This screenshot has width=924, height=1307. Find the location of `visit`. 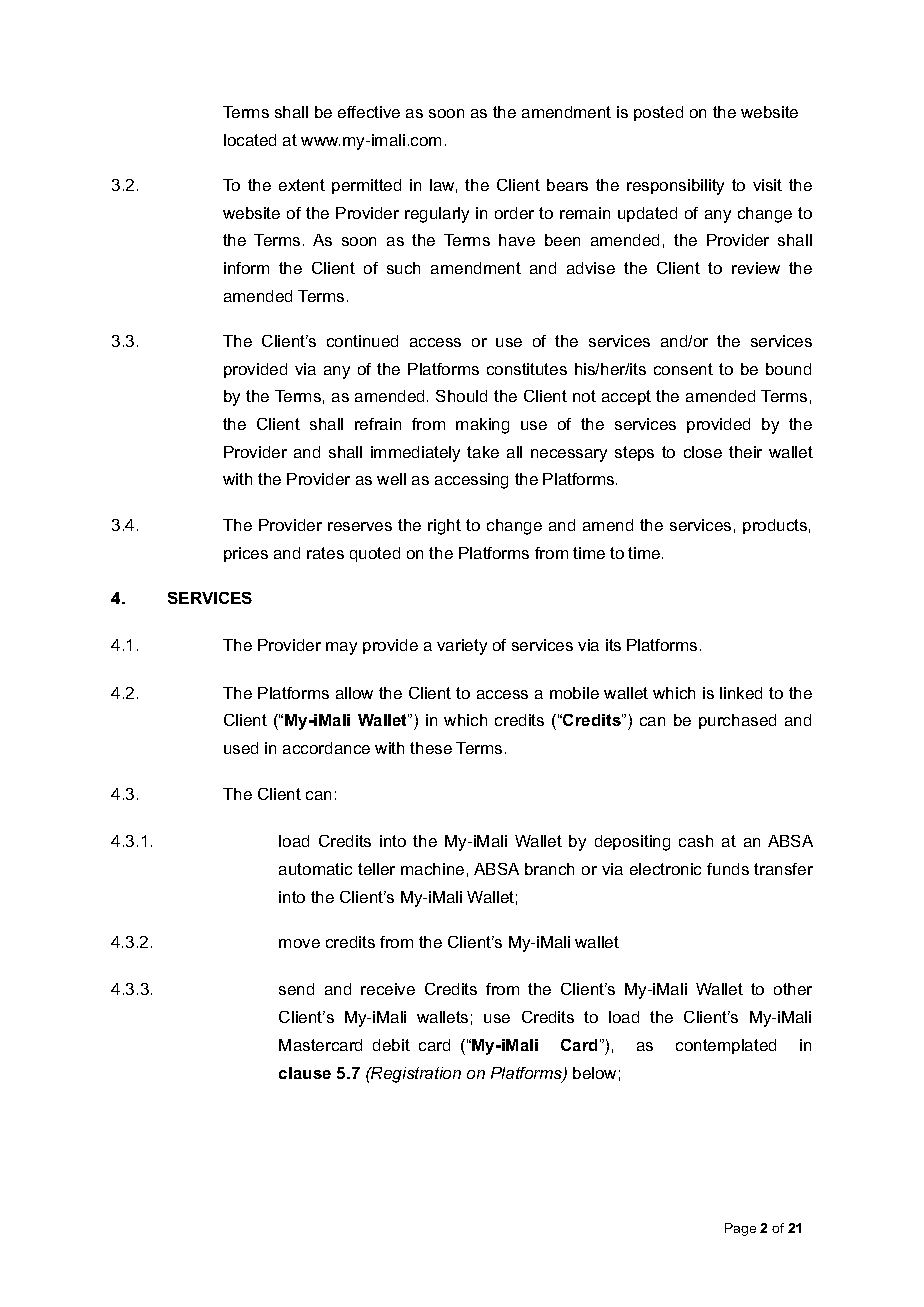

visit is located at coordinates (767, 185).
